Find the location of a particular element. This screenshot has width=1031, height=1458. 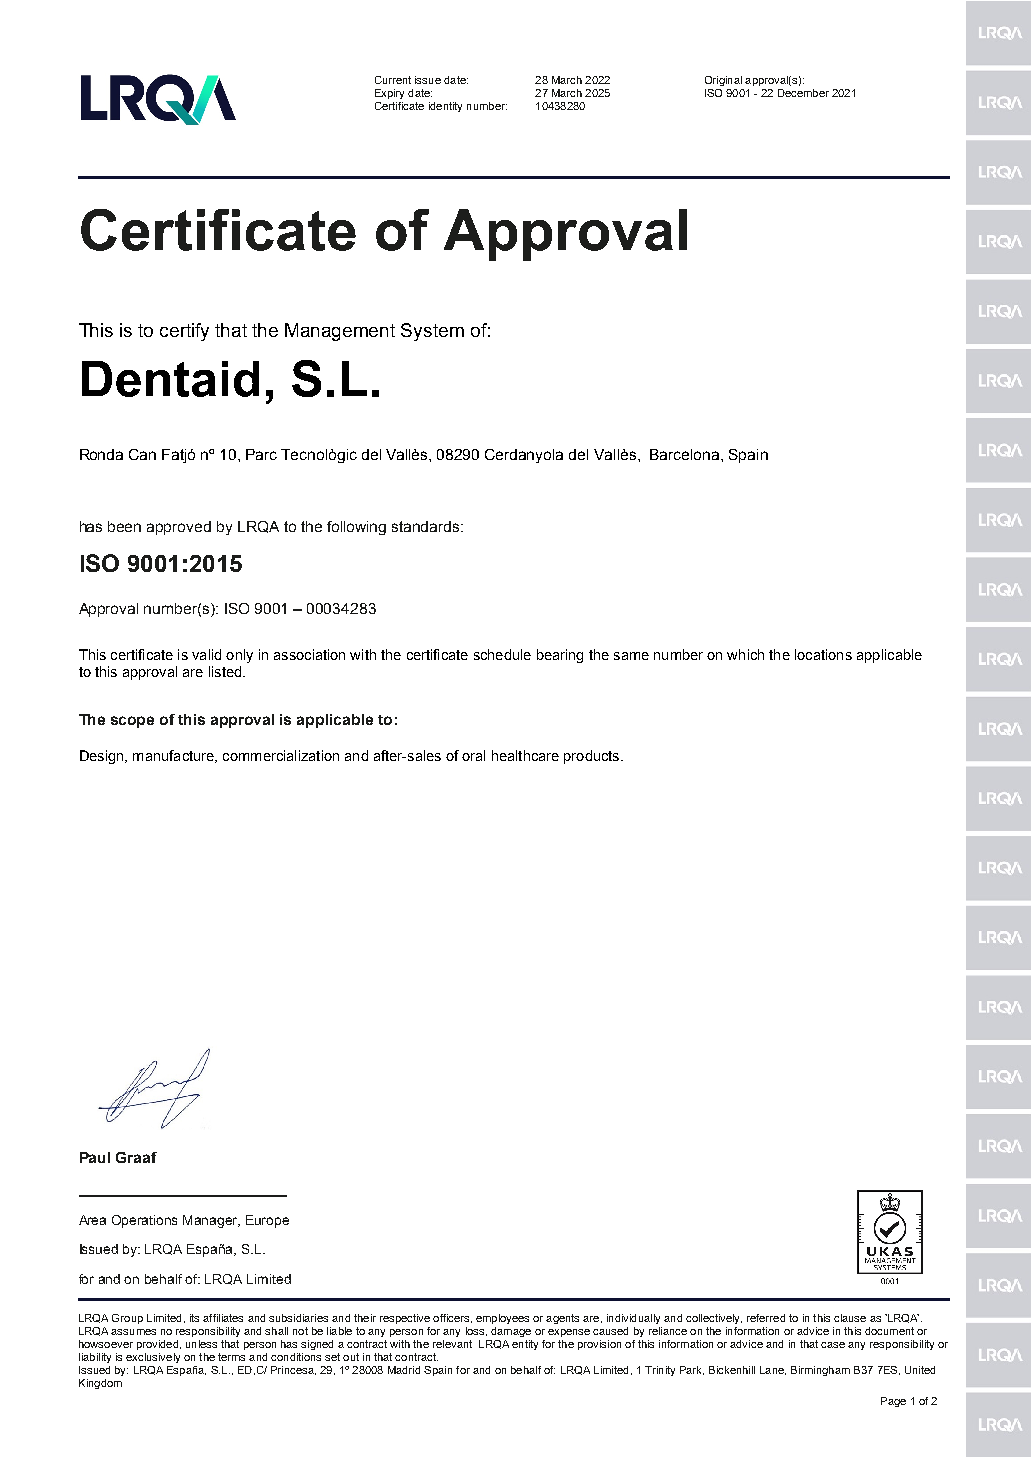

healthcare is located at coordinates (525, 755).
